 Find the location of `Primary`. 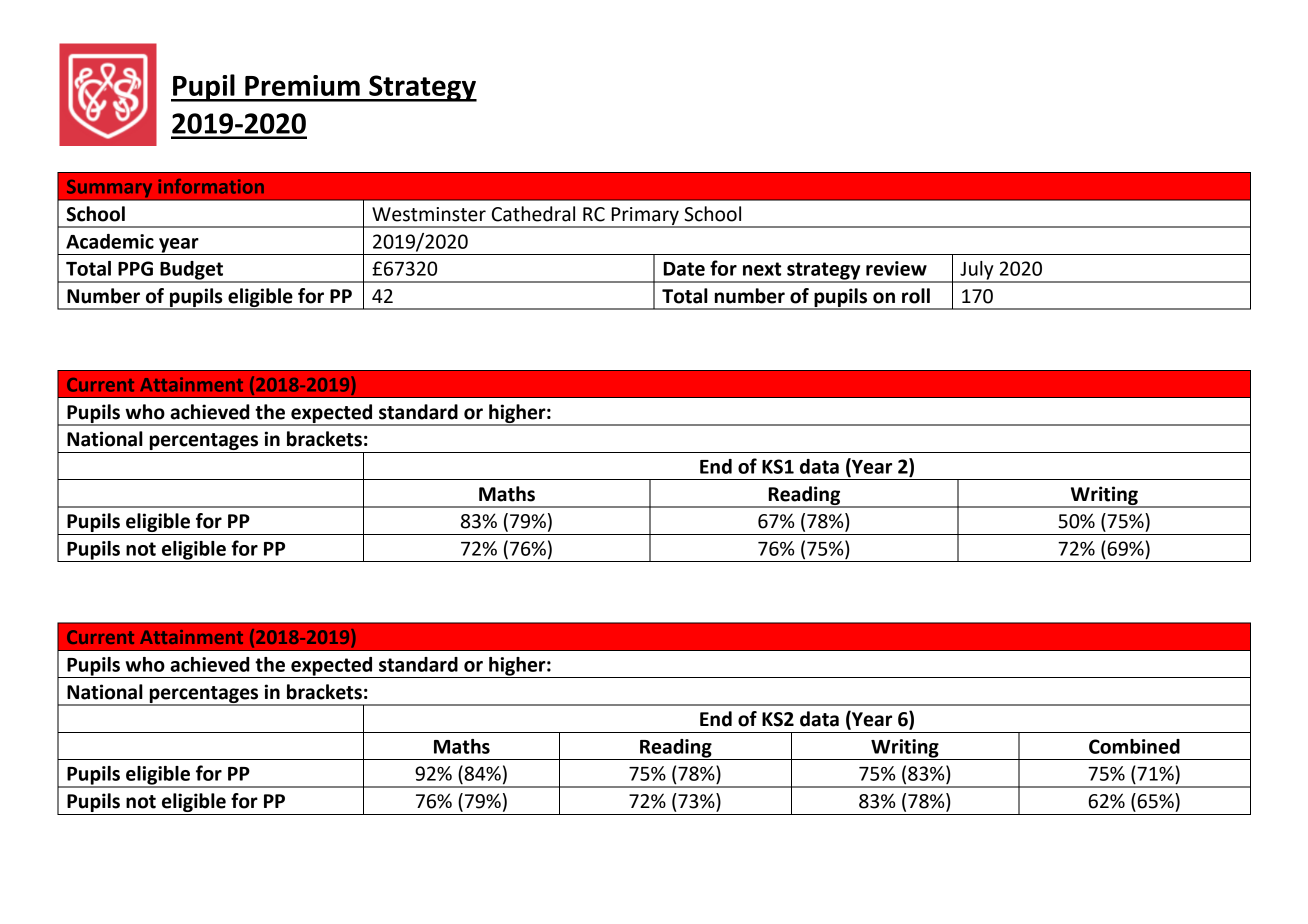

Primary is located at coordinates (645, 217).
